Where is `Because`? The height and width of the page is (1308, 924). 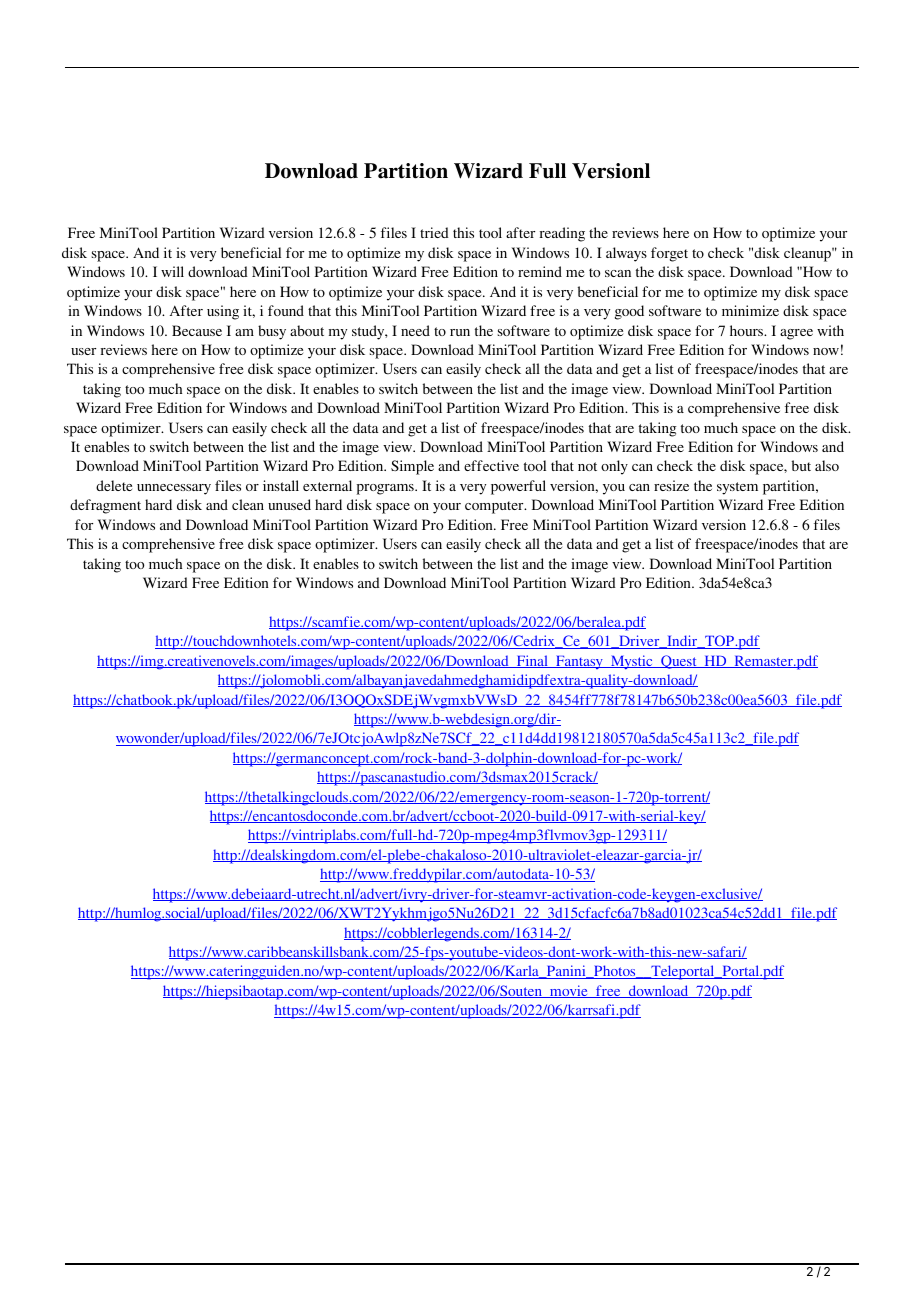 Because is located at coordinates (197, 330).
